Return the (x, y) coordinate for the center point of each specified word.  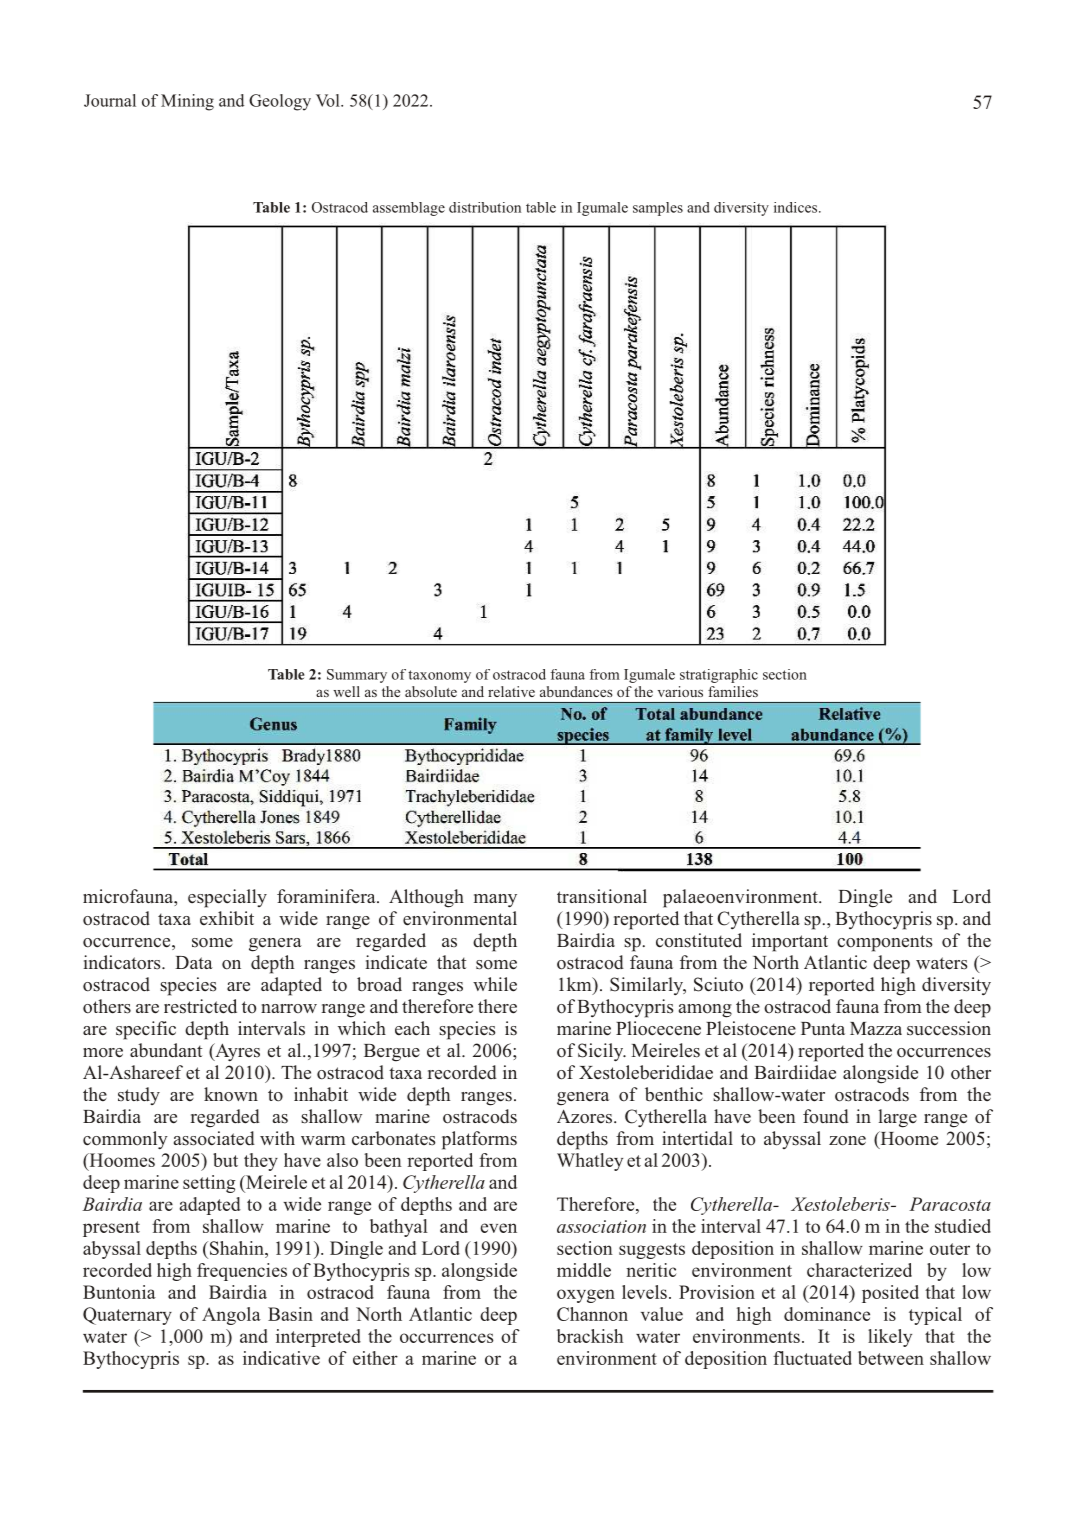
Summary (357, 676)
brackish (590, 1336)
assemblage (409, 209)
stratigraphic (719, 676)
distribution (485, 207)
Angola (231, 1316)
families (733, 691)
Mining (187, 102)
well (346, 691)
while (495, 984)
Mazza (876, 1028)
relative (511, 691)
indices (797, 207)
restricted (200, 1006)
